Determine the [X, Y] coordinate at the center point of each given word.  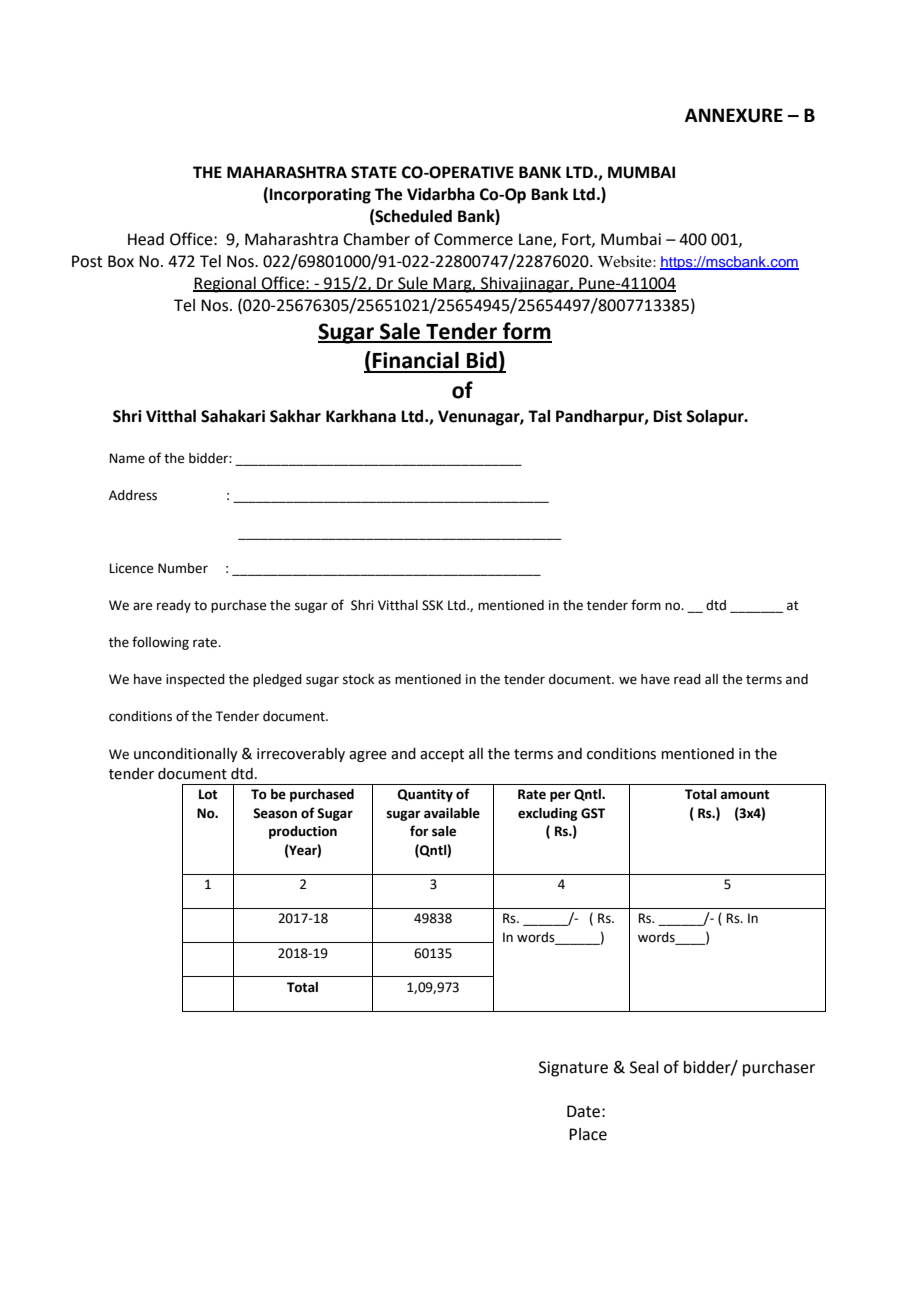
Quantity [425, 795]
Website [626, 261]
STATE [374, 172]
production [303, 832]
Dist [667, 416]
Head [146, 239]
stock [358, 679]
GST [593, 813]
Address [133, 495]
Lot [208, 794]
